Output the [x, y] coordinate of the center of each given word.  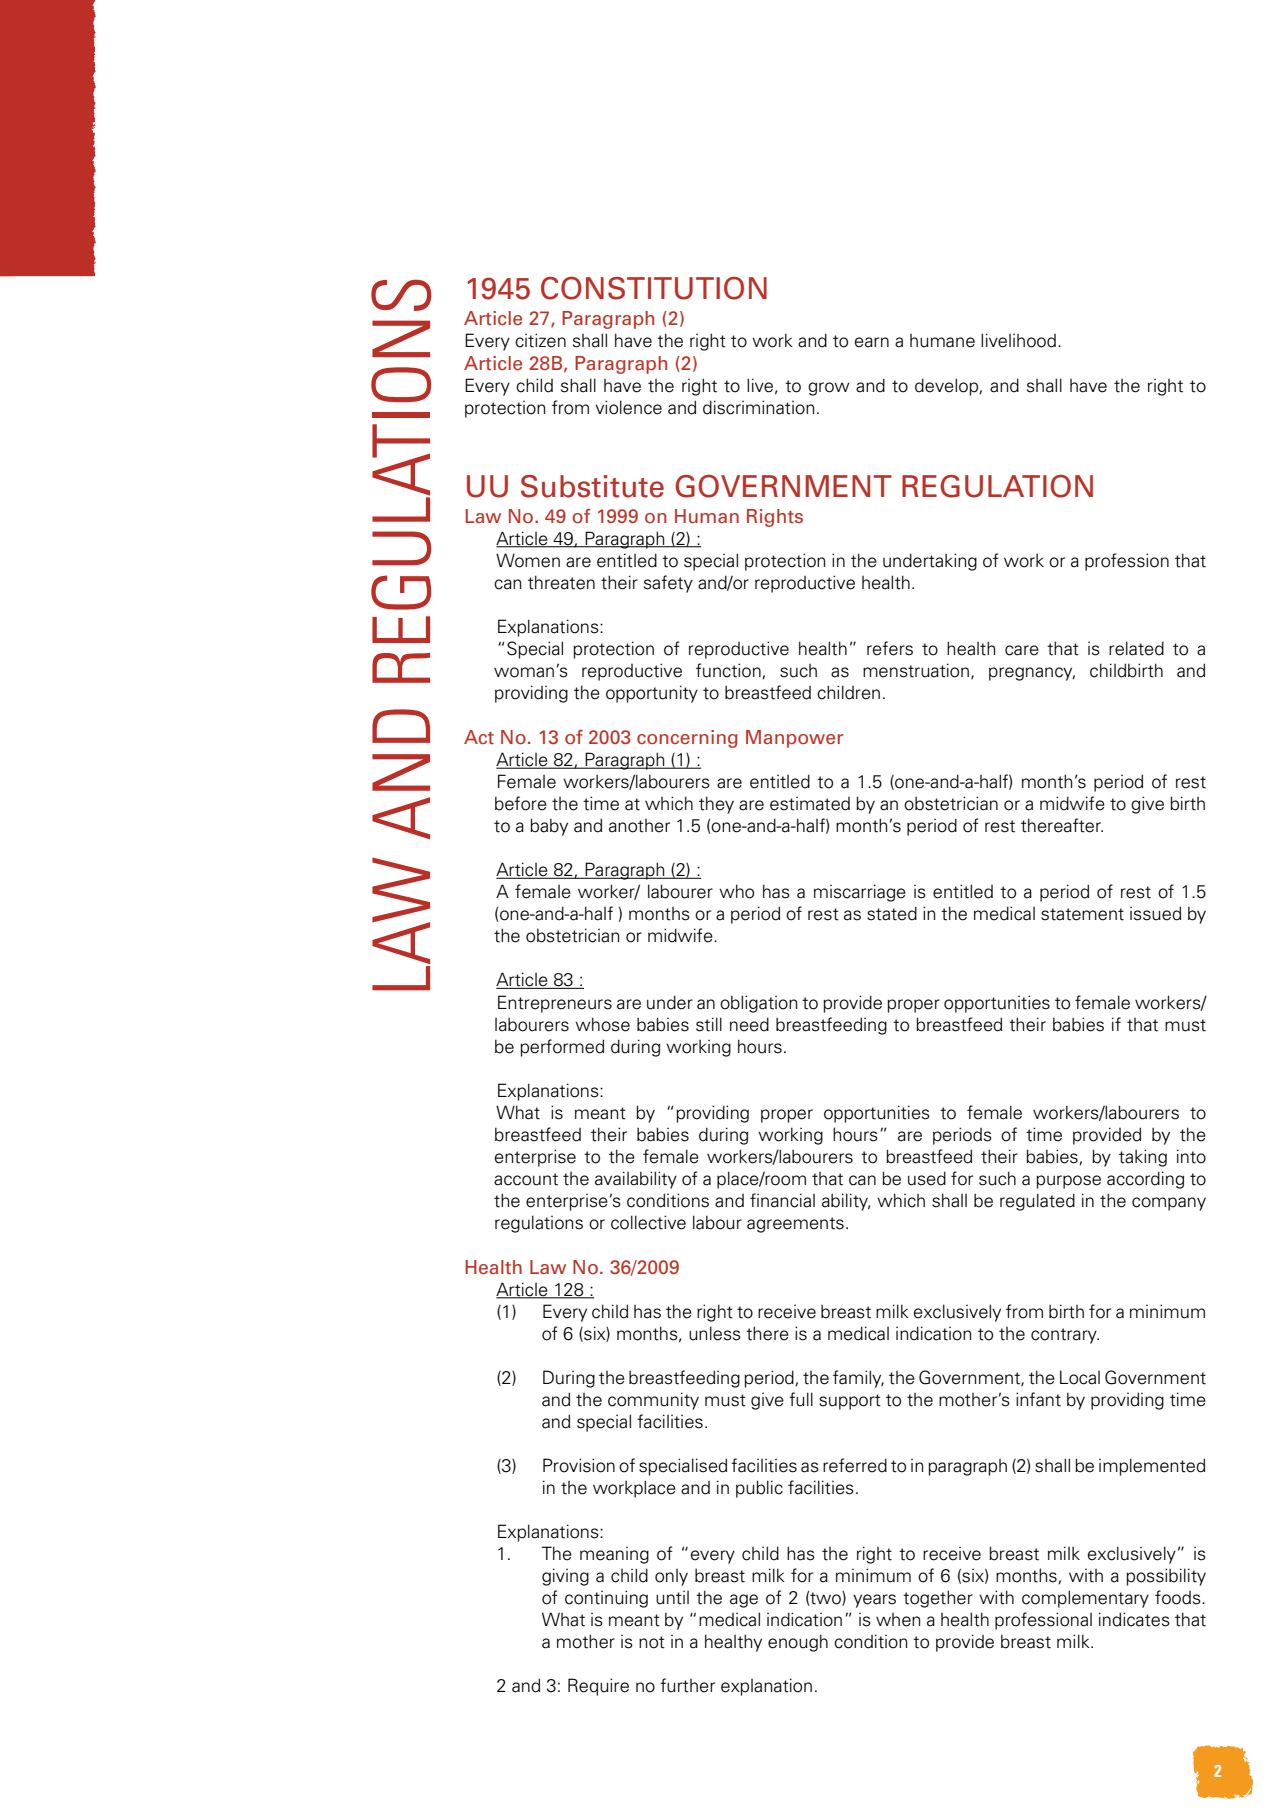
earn [872, 342]
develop [947, 387]
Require [598, 1687]
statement [1082, 914]
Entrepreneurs [555, 1004]
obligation [758, 1004]
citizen [540, 340]
